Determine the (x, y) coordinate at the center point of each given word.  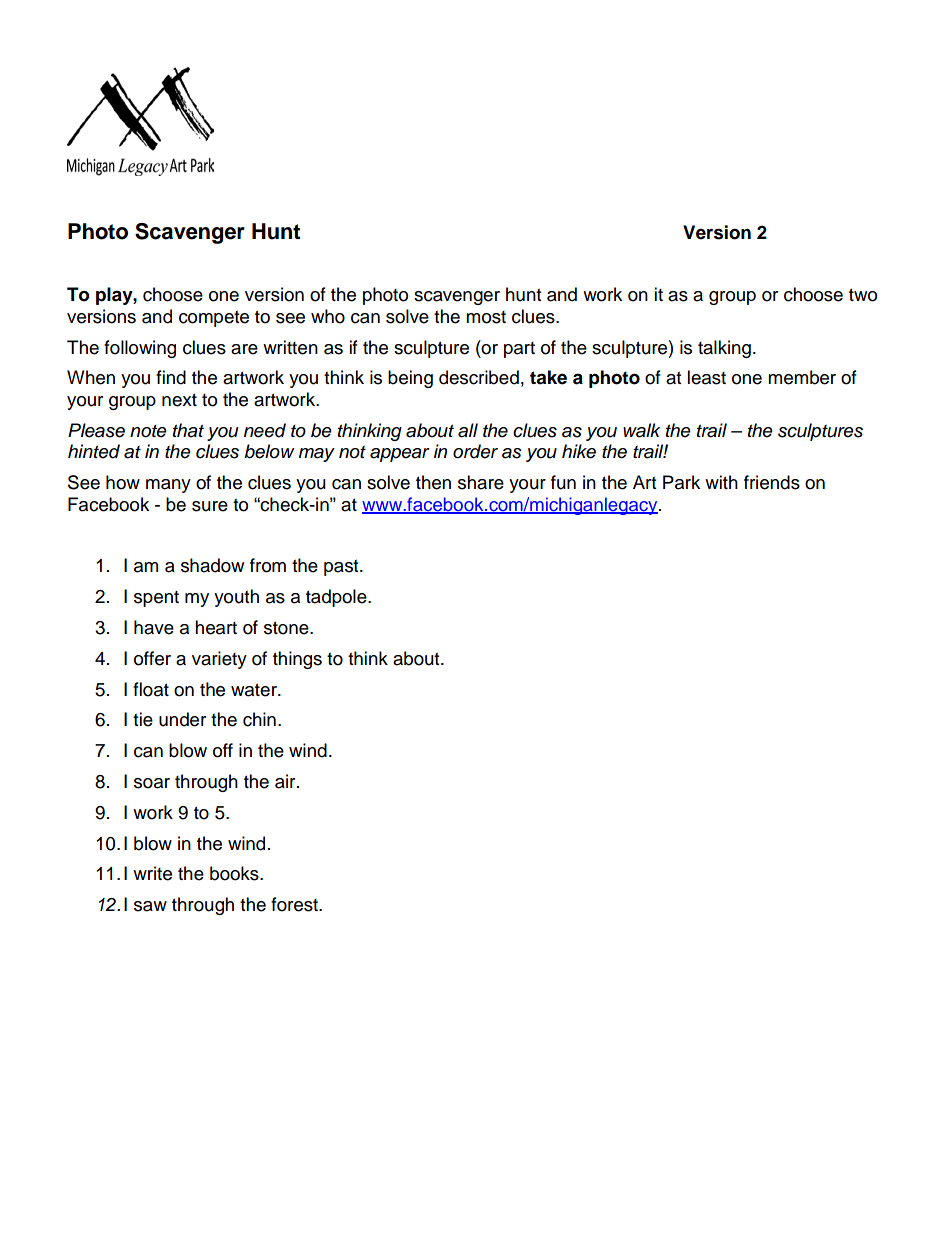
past (342, 568)
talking (724, 349)
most (486, 317)
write (152, 873)
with (721, 482)
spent (156, 599)
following (140, 349)
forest (295, 904)
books (235, 873)
